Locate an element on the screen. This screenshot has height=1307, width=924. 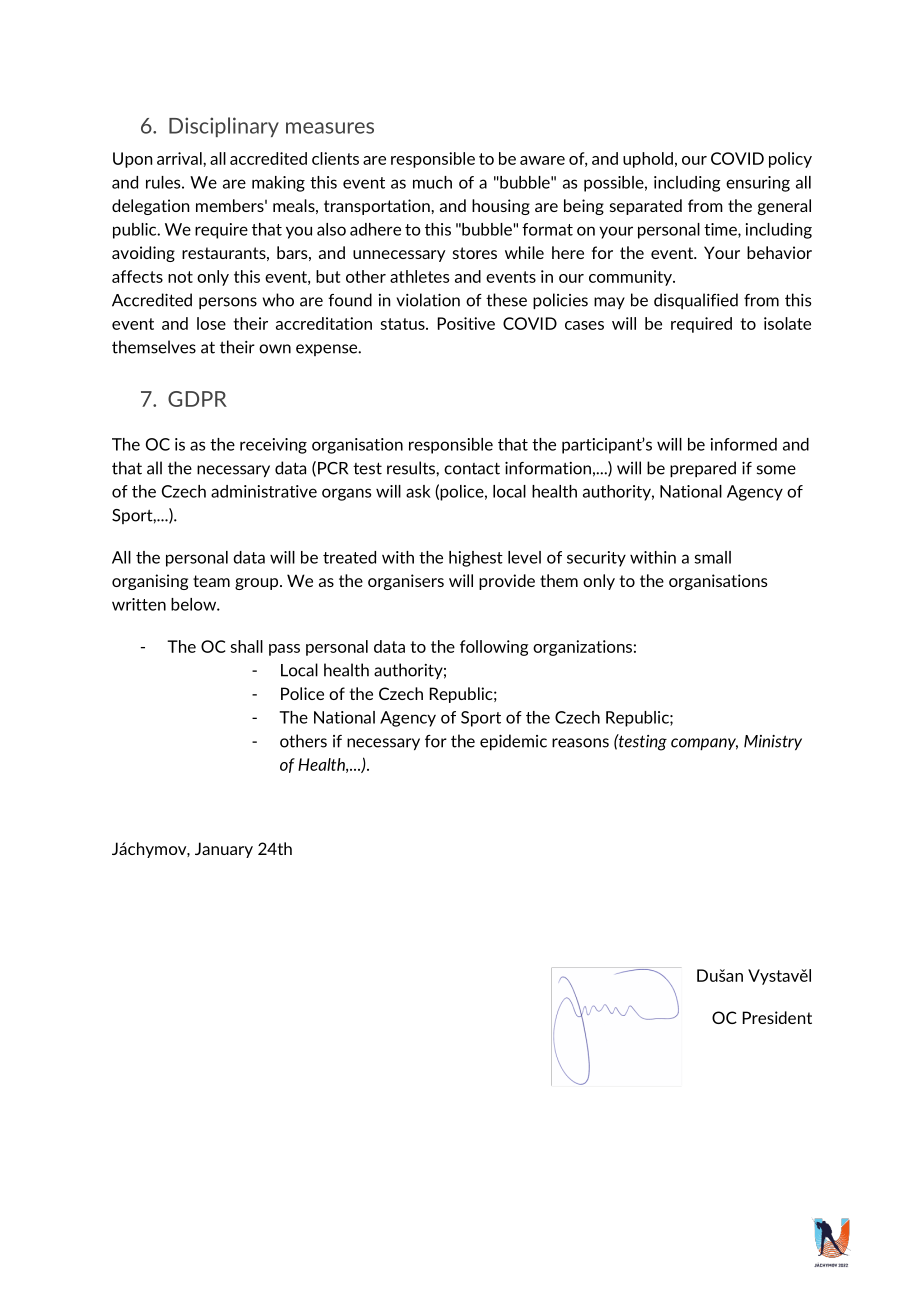
arrival is located at coordinates (180, 158).
